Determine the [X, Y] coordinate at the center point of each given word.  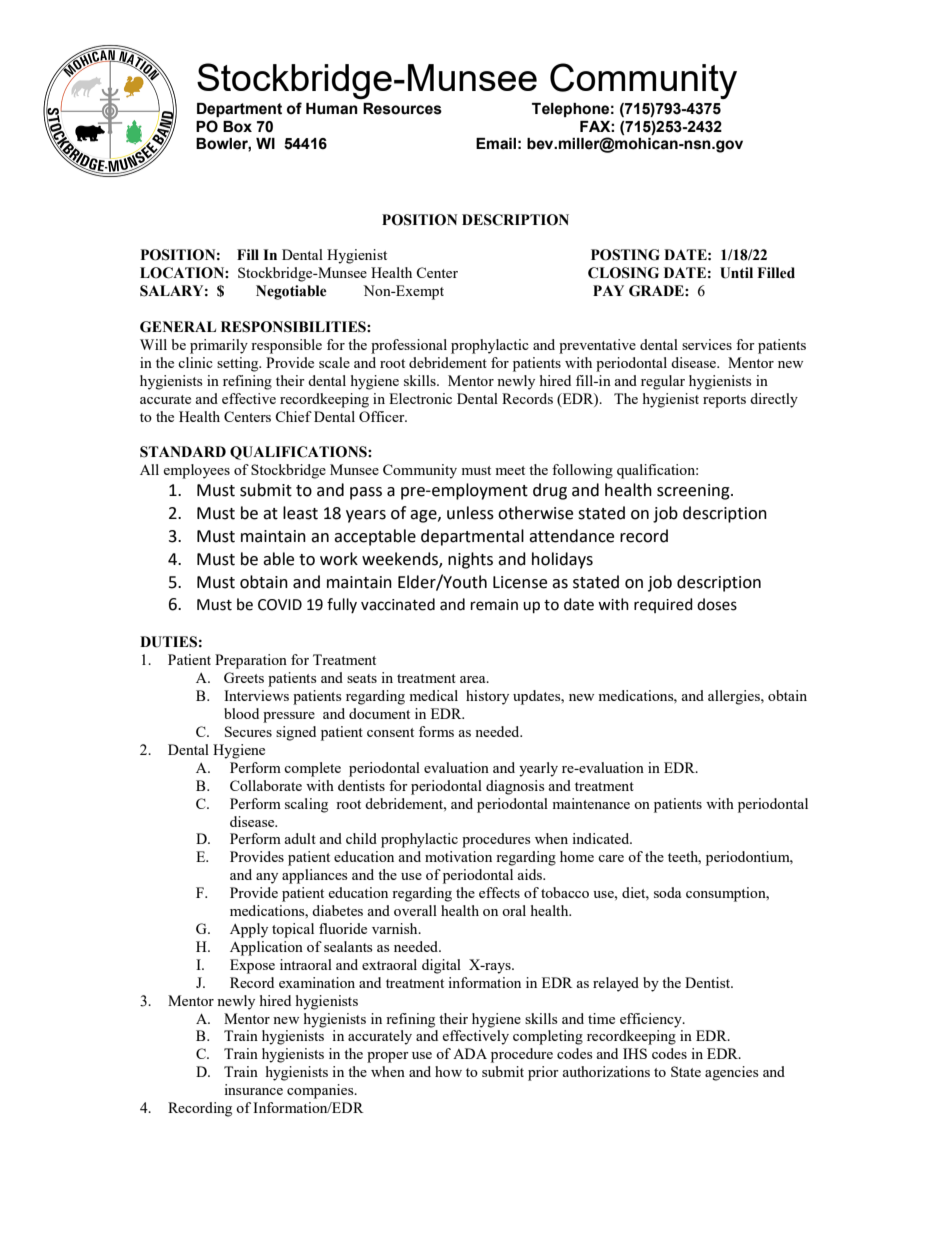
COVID [280, 605]
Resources [402, 109]
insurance [253, 1089]
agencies [731, 1073]
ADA [470, 1053]
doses [717, 604]
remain [494, 605]
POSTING [625, 255]
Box [237, 127]
